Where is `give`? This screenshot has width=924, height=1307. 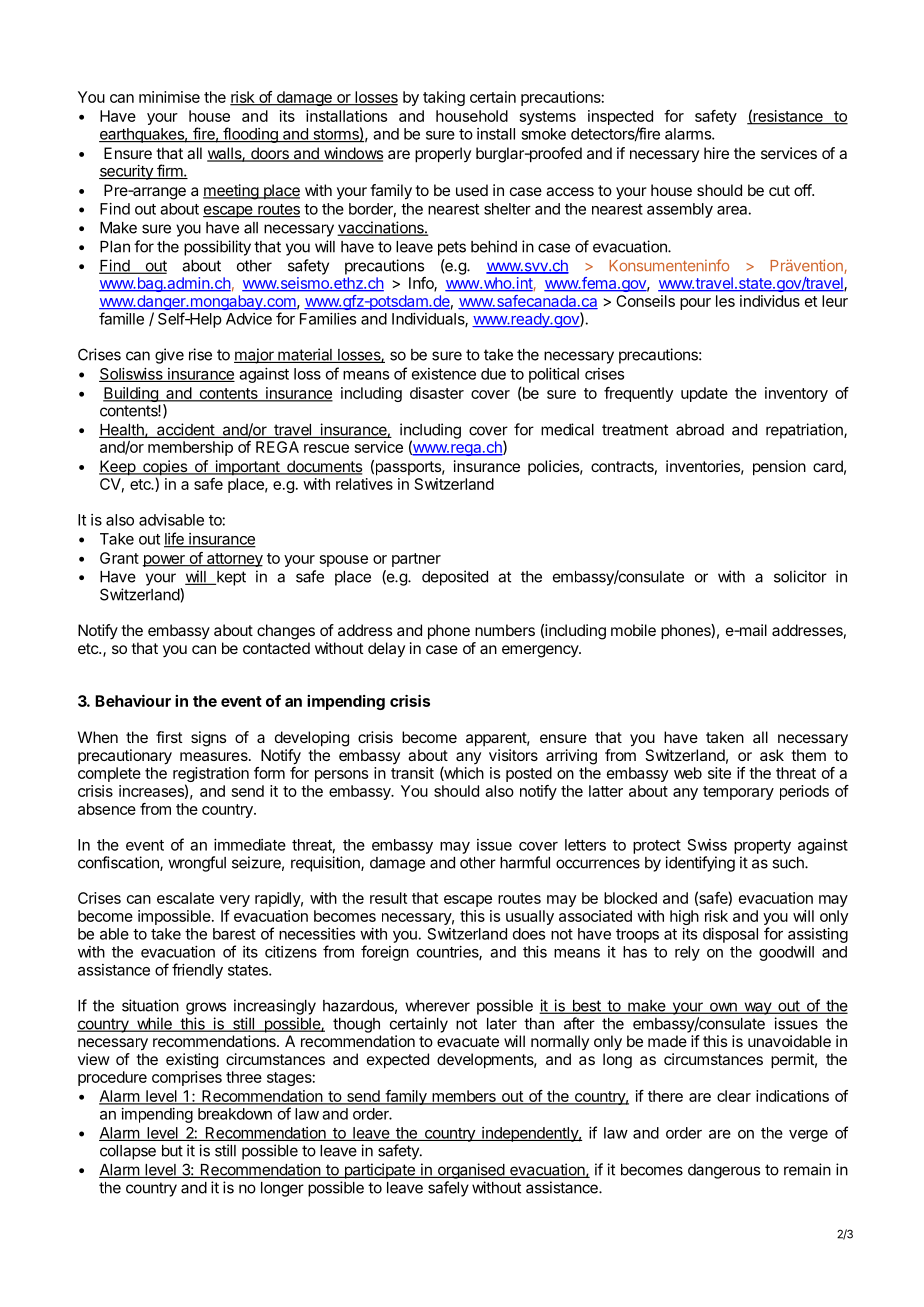
give is located at coordinates (169, 356).
